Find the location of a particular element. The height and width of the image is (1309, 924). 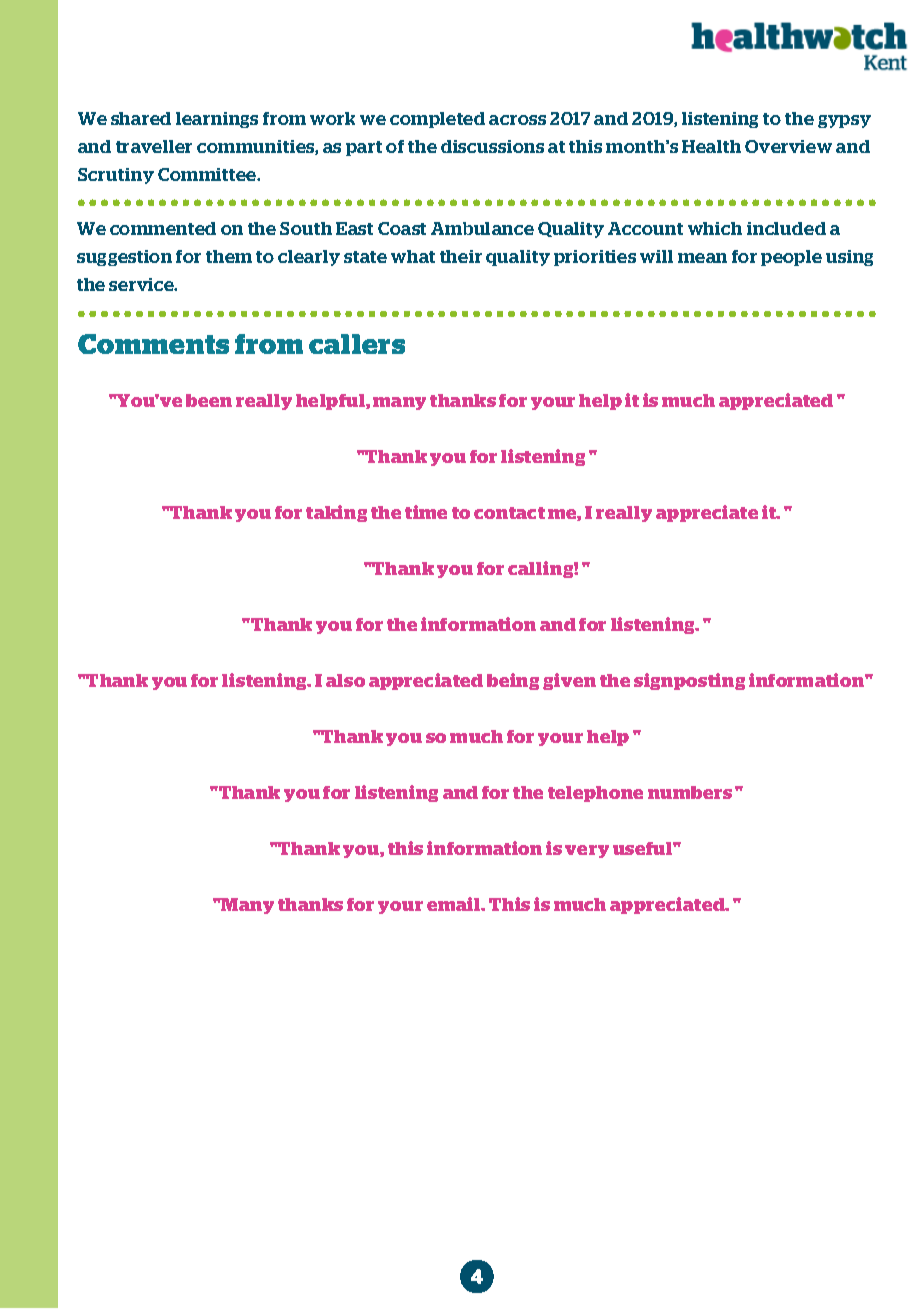

time is located at coordinates (426, 512).
